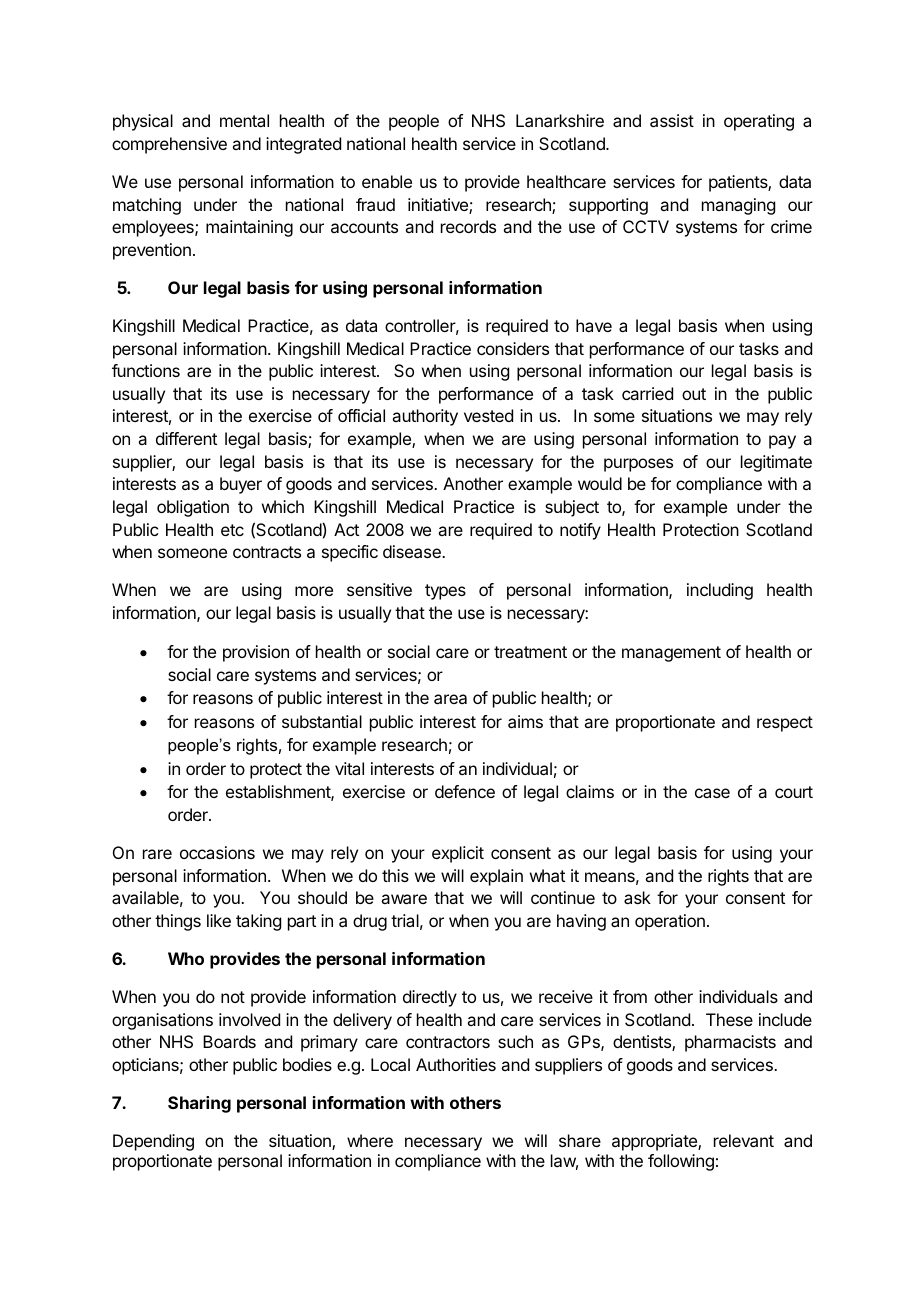 The width and height of the page is (924, 1308). What do you see at coordinates (244, 120) in the page?
I see `mental` at bounding box center [244, 120].
